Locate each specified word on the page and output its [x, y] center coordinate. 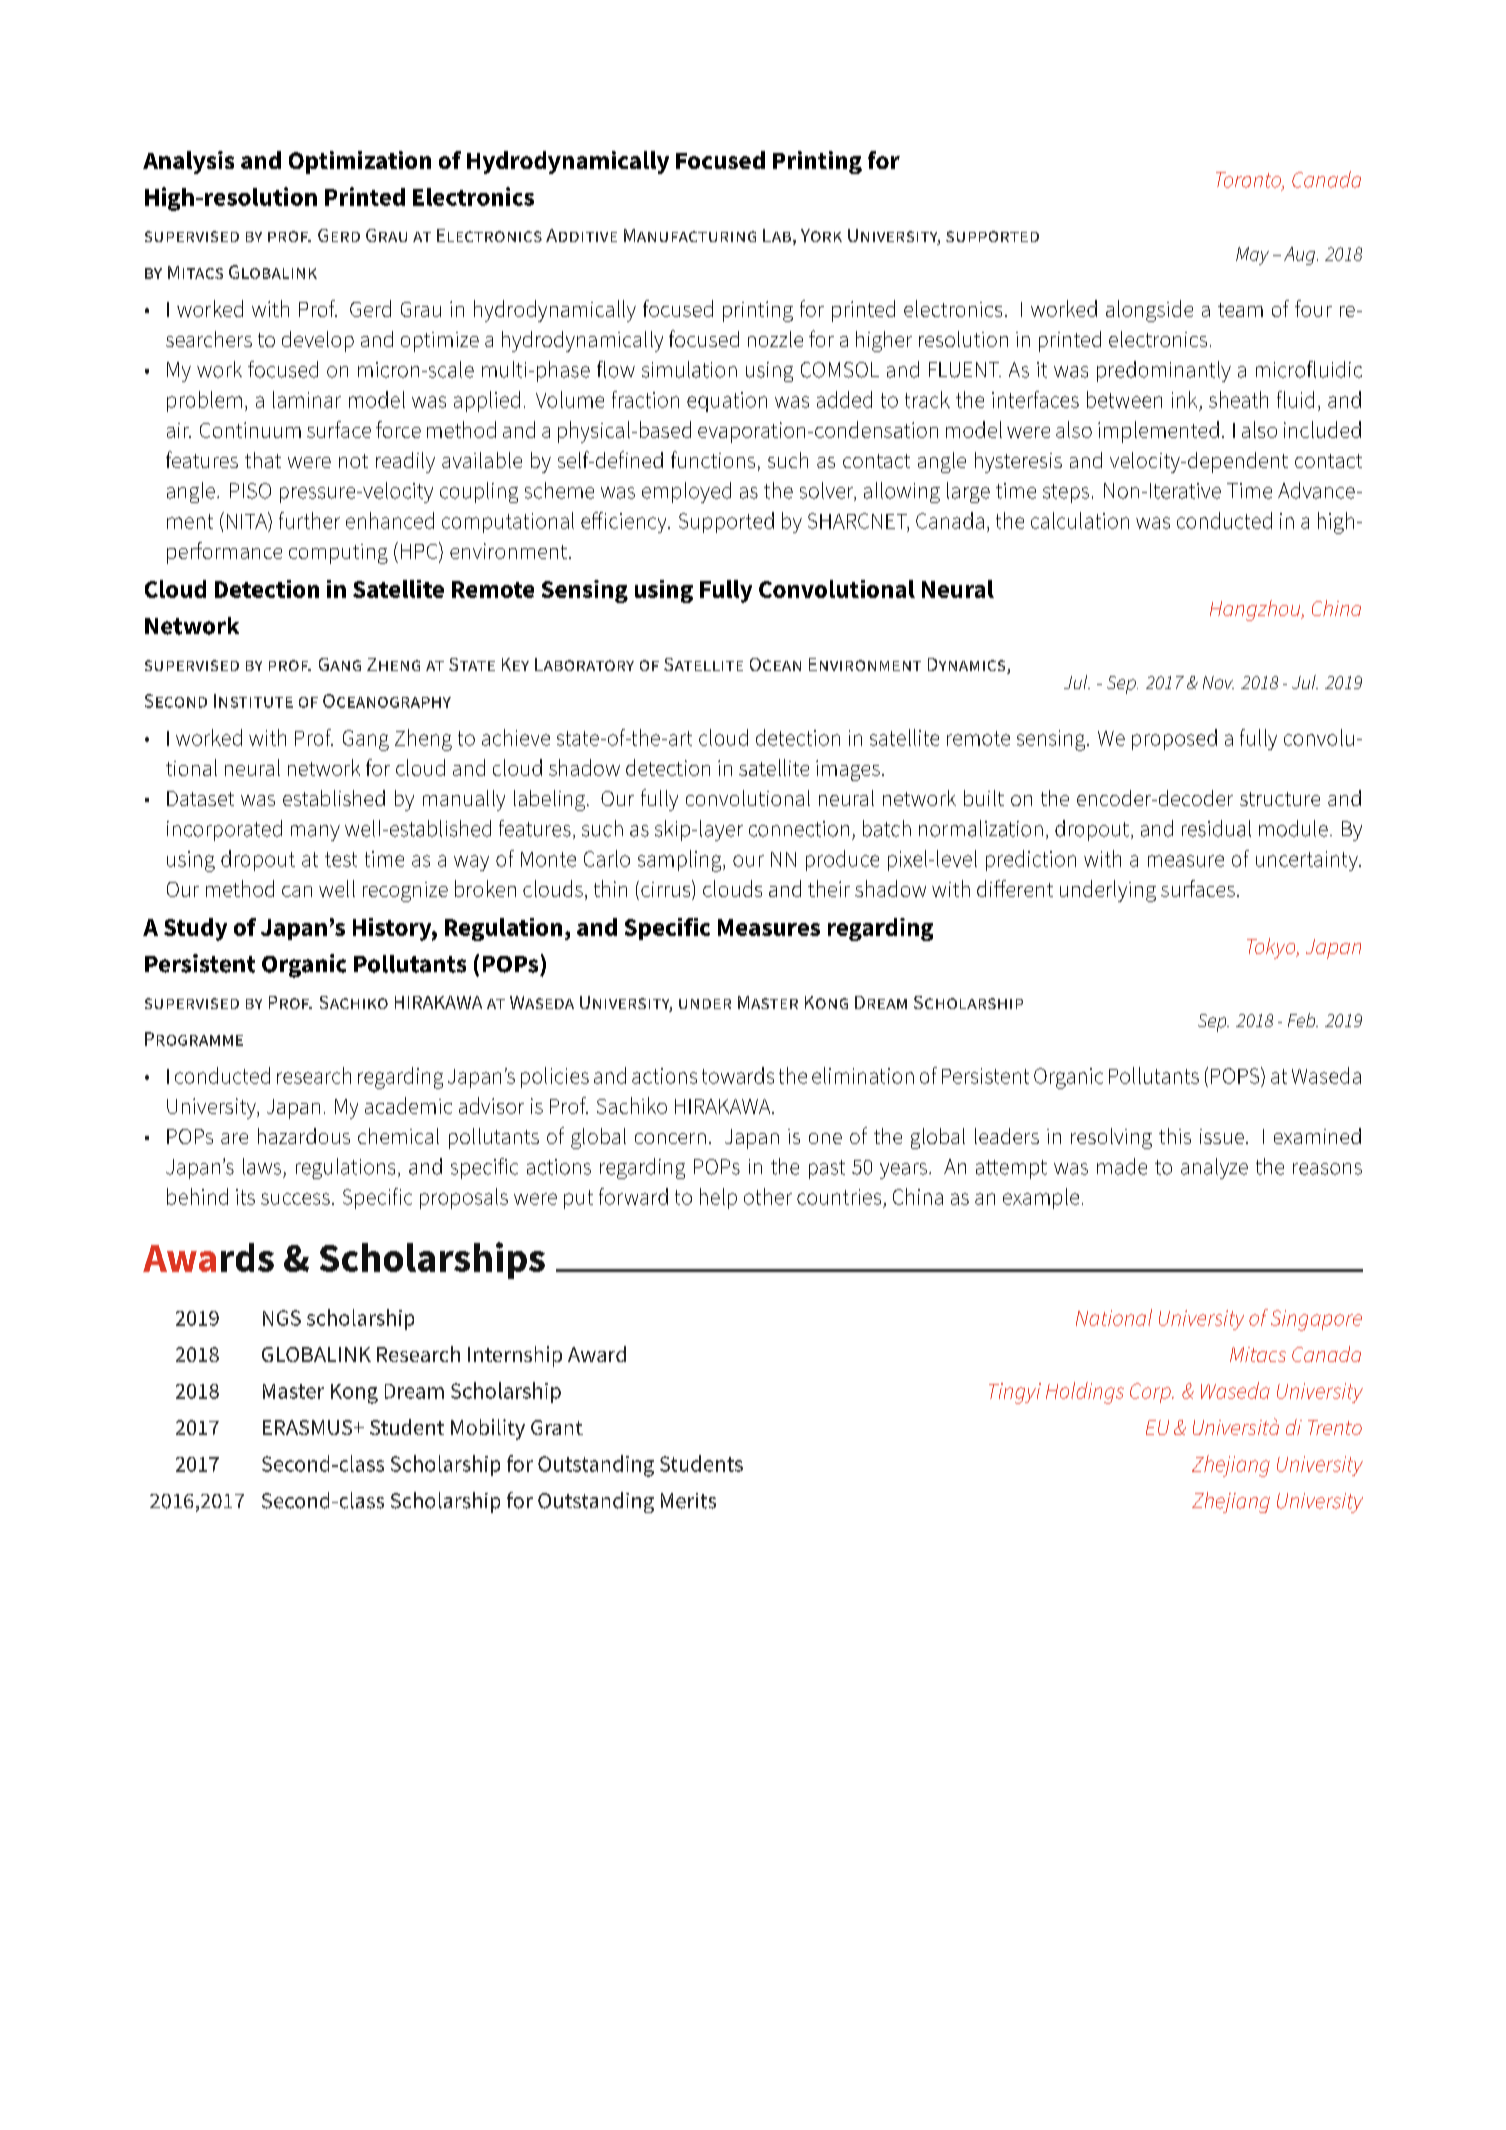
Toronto [1250, 181]
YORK [821, 235]
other [768, 1196]
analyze [1214, 1168]
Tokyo [1272, 948]
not [353, 461]
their [829, 888]
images [848, 770]
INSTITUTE [253, 701]
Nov [1218, 682]
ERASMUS [309, 1427]
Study [195, 929]
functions [713, 459]
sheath [1238, 399]
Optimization [360, 162]
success [295, 1199]
